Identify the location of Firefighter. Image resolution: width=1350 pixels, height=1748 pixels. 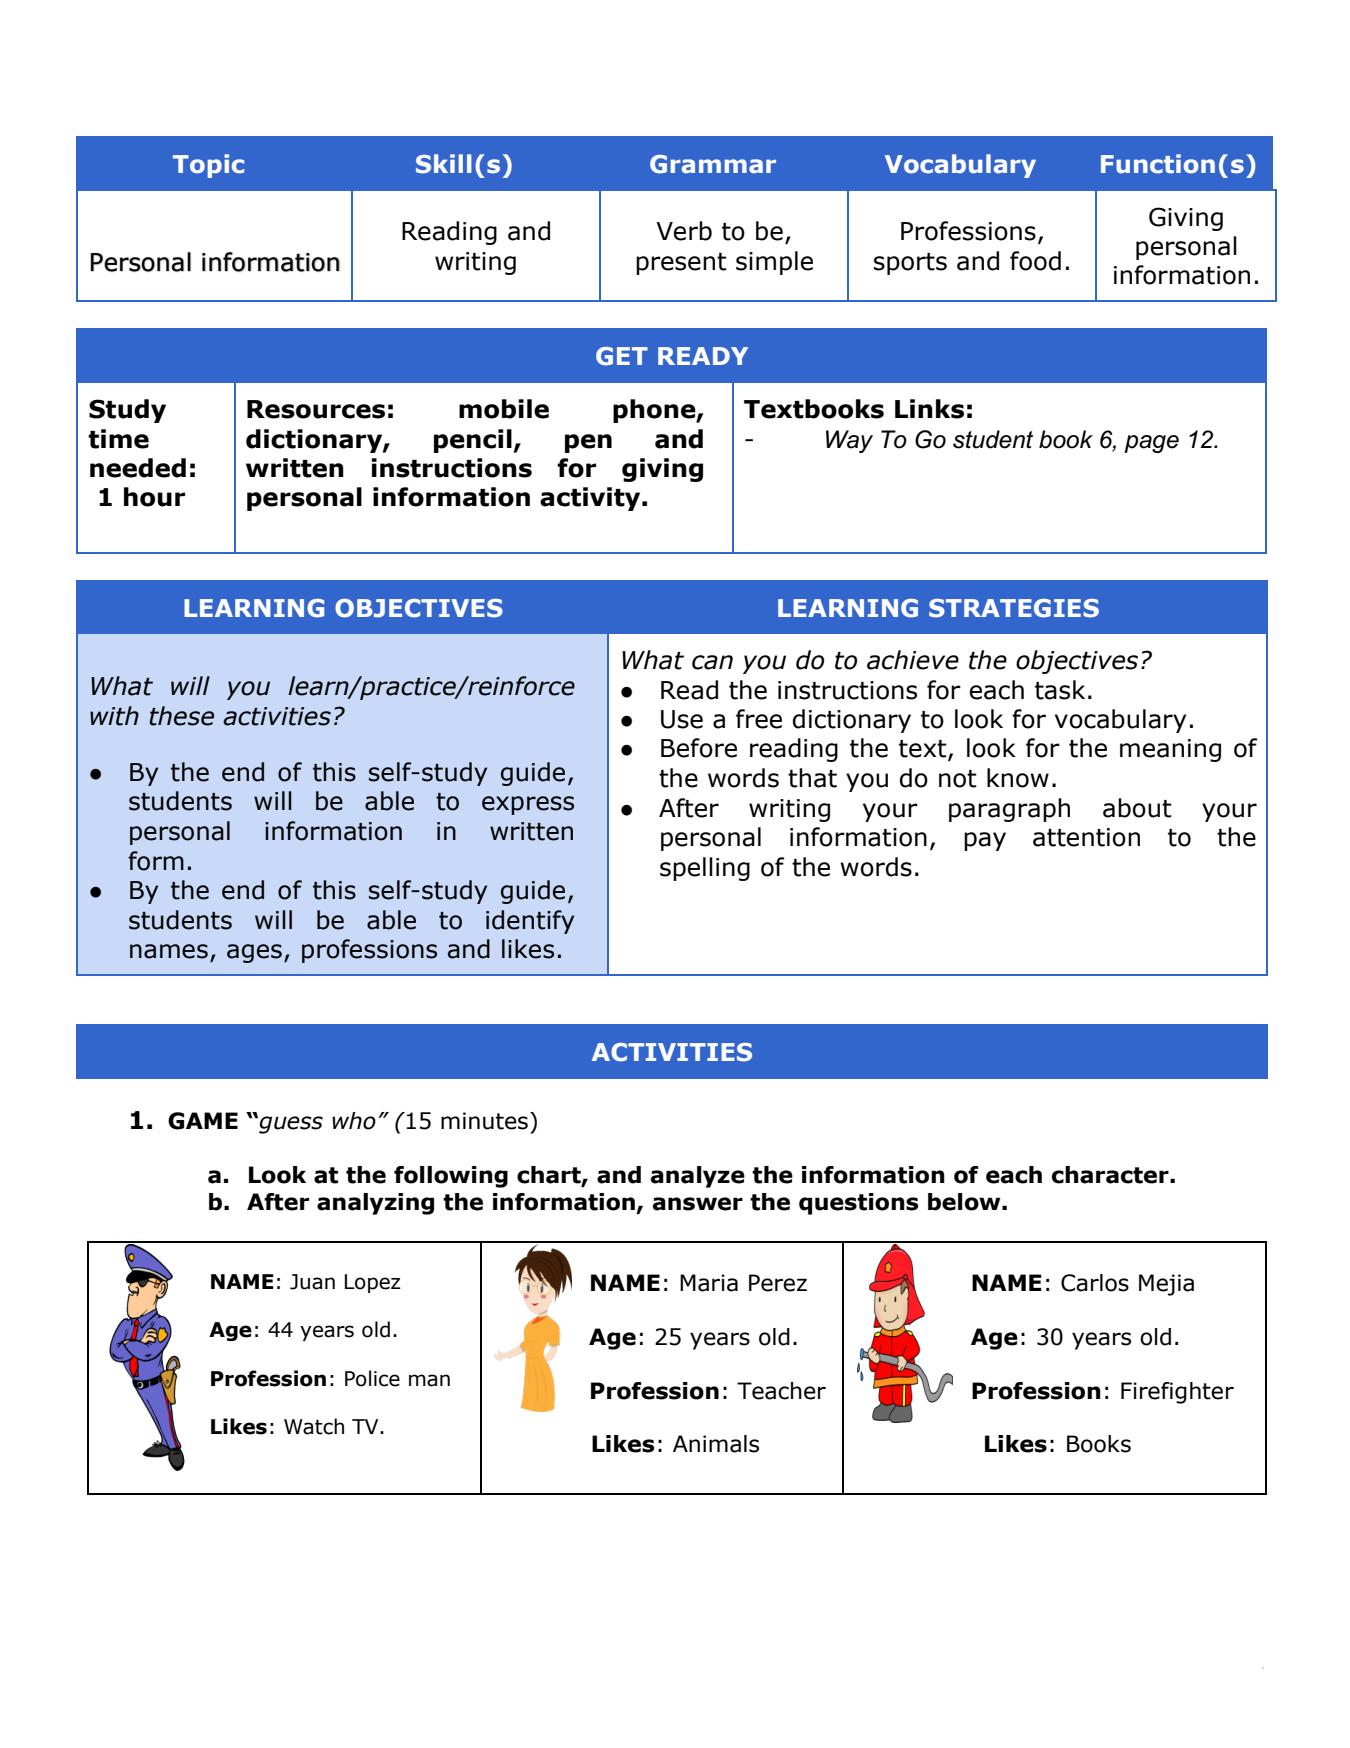
(1177, 1393).
